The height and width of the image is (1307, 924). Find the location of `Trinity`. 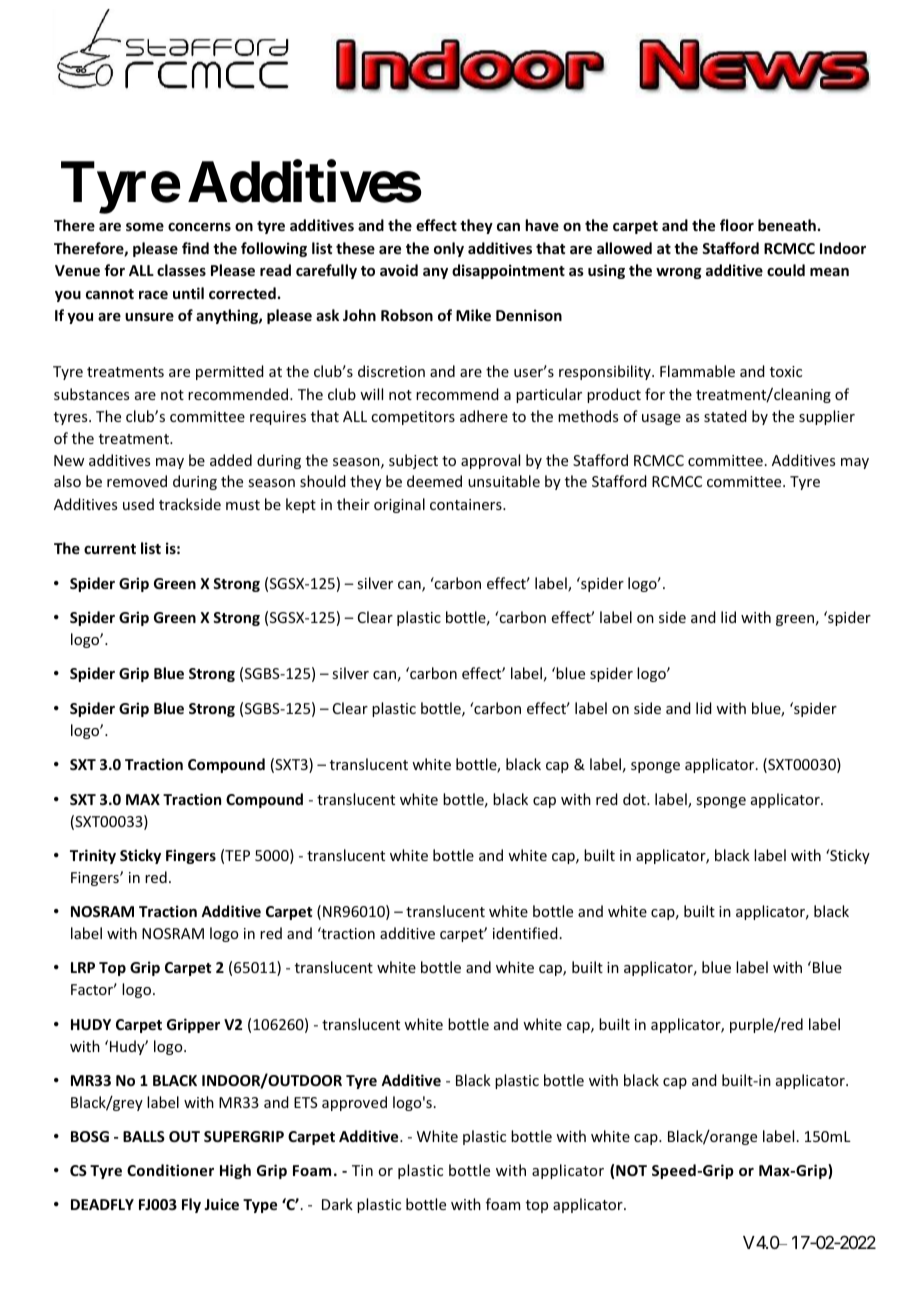

Trinity is located at coordinates (93, 856).
